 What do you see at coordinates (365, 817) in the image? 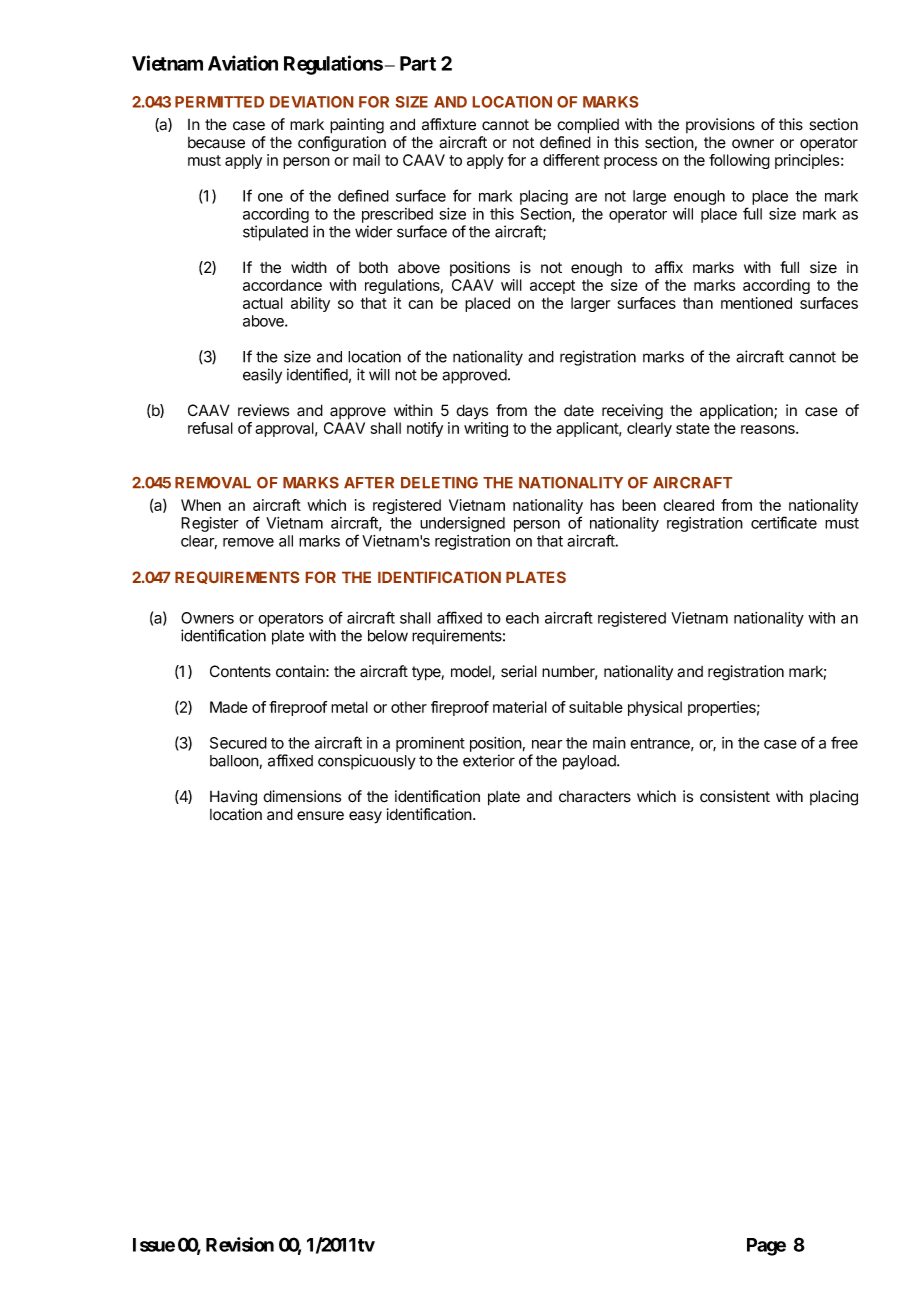
I see `easy` at bounding box center [365, 817].
